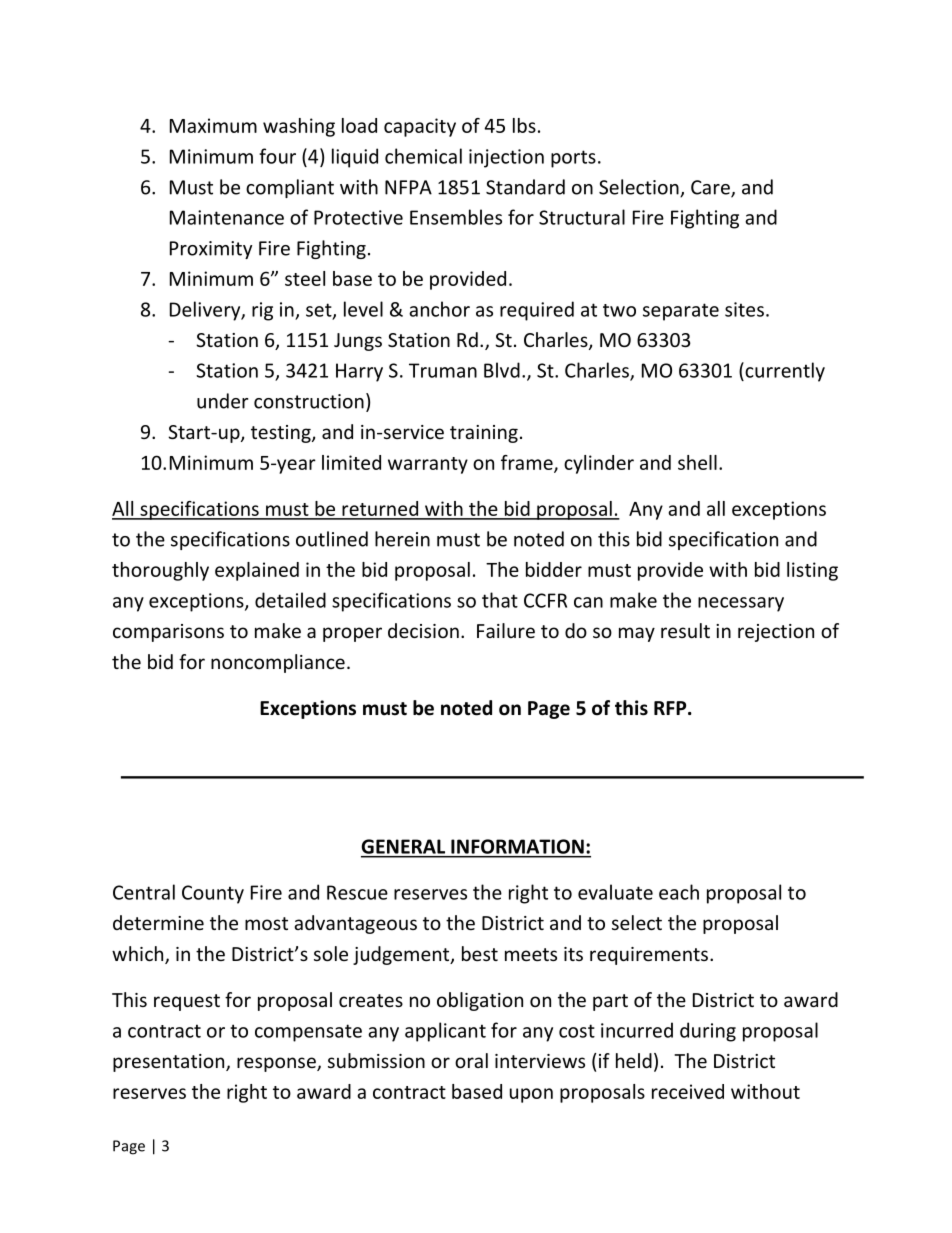 The image size is (952, 1233). What do you see at coordinates (741, 604) in the document?
I see `necessary` at bounding box center [741, 604].
